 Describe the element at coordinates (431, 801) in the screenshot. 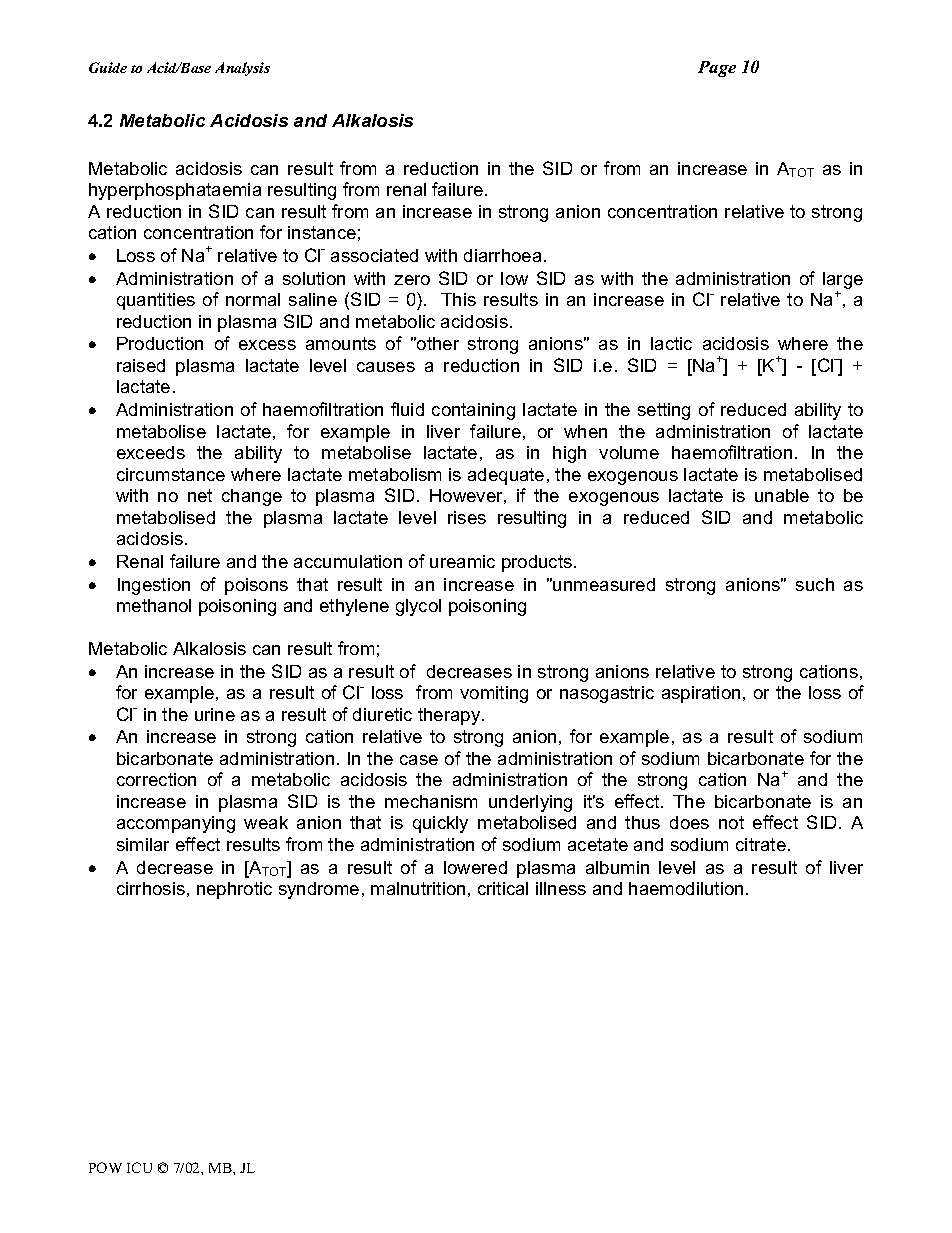

I see `mechanism` at that location.
